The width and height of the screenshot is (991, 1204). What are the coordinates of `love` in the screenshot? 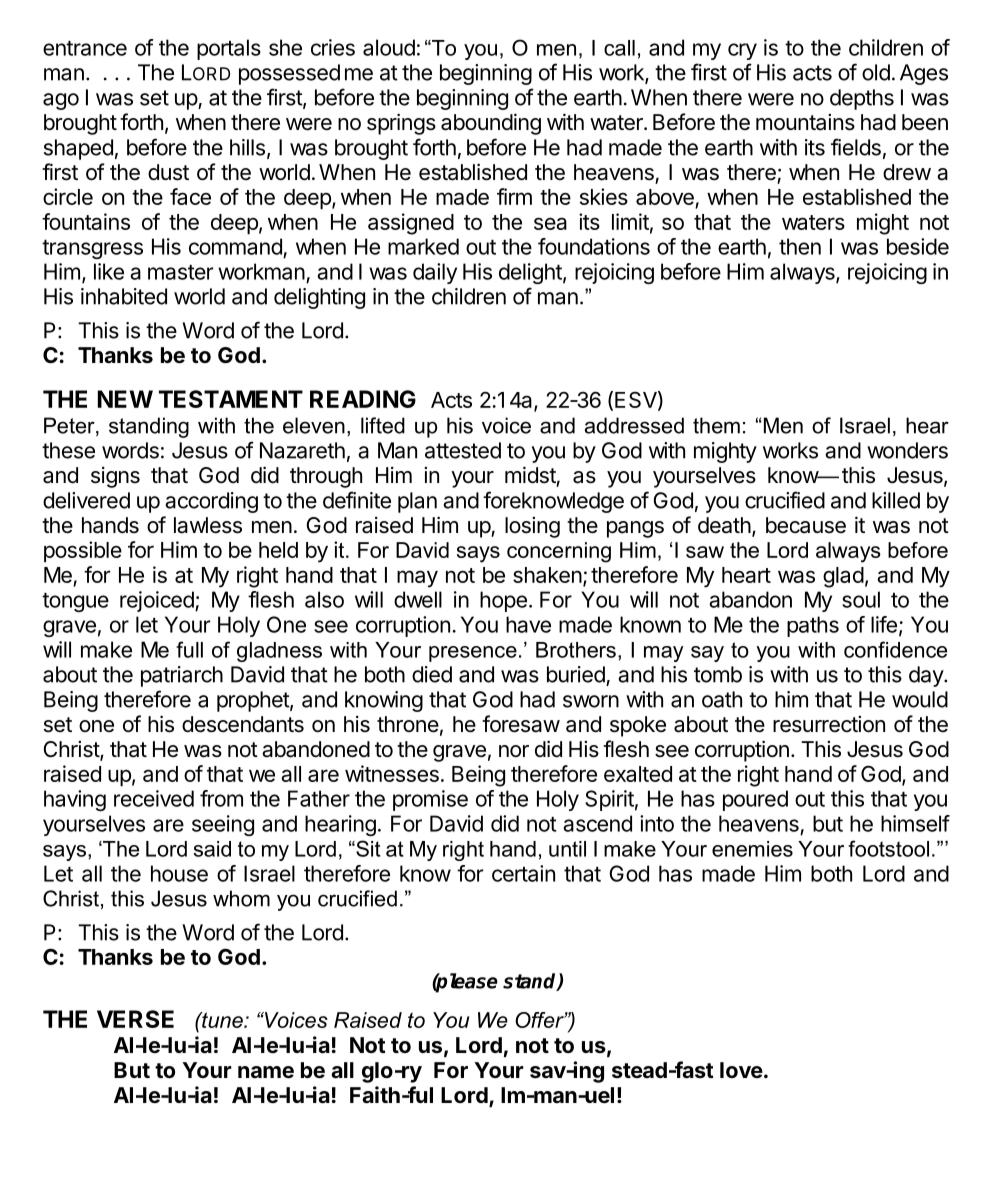 It's located at (741, 1070).
